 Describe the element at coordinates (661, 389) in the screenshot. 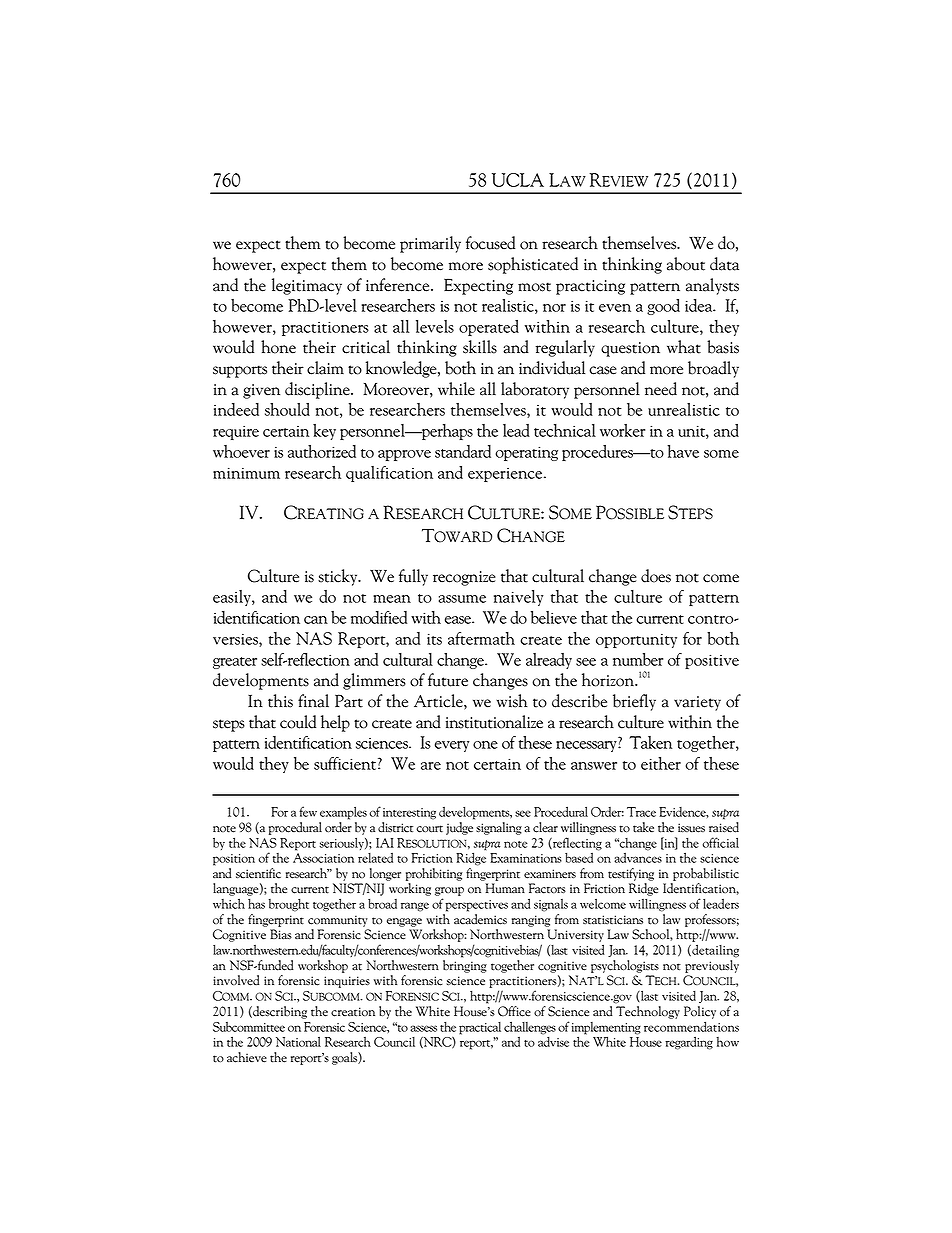

I see `need` at that location.
